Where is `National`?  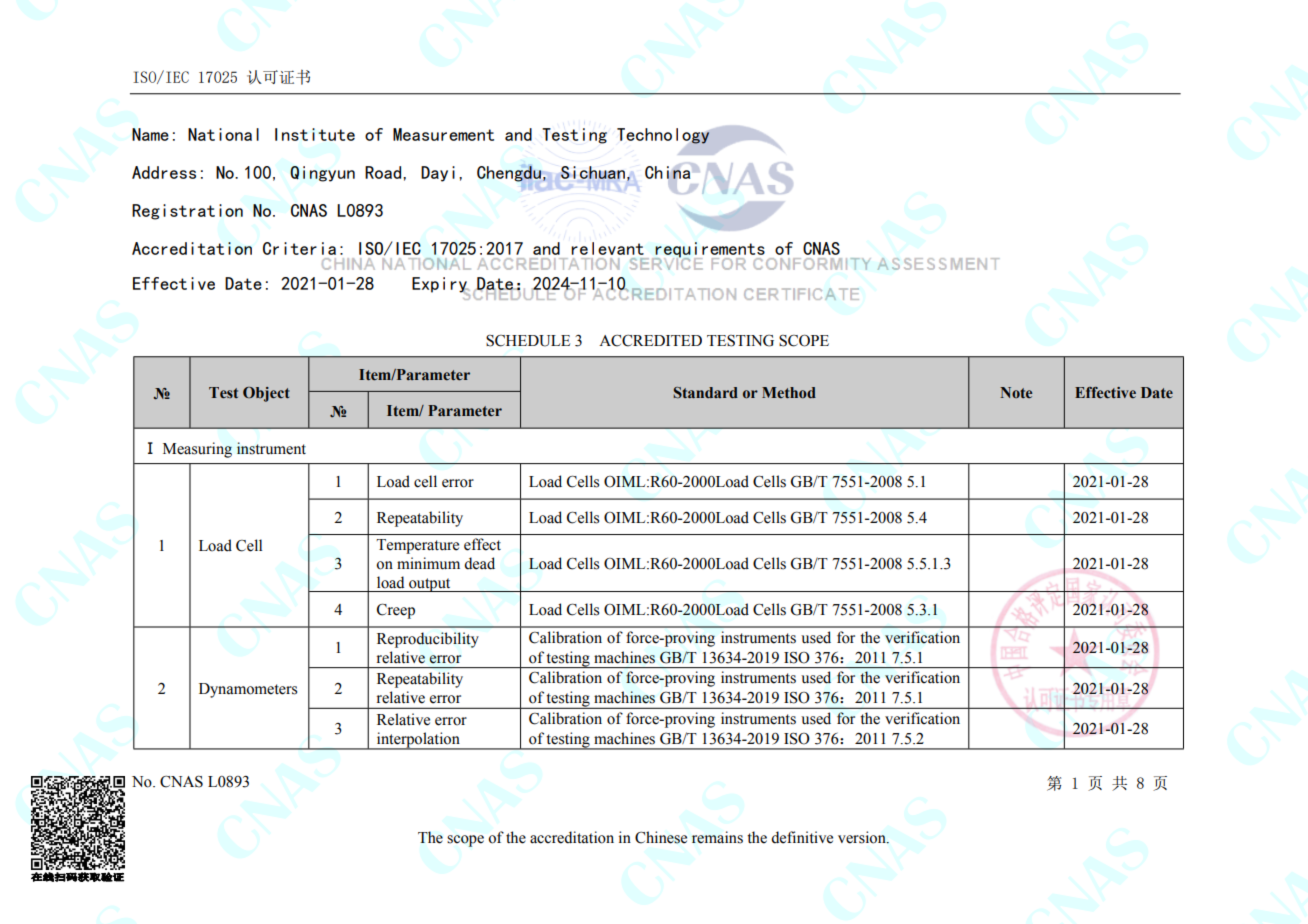
National is located at coordinates (223, 134).
